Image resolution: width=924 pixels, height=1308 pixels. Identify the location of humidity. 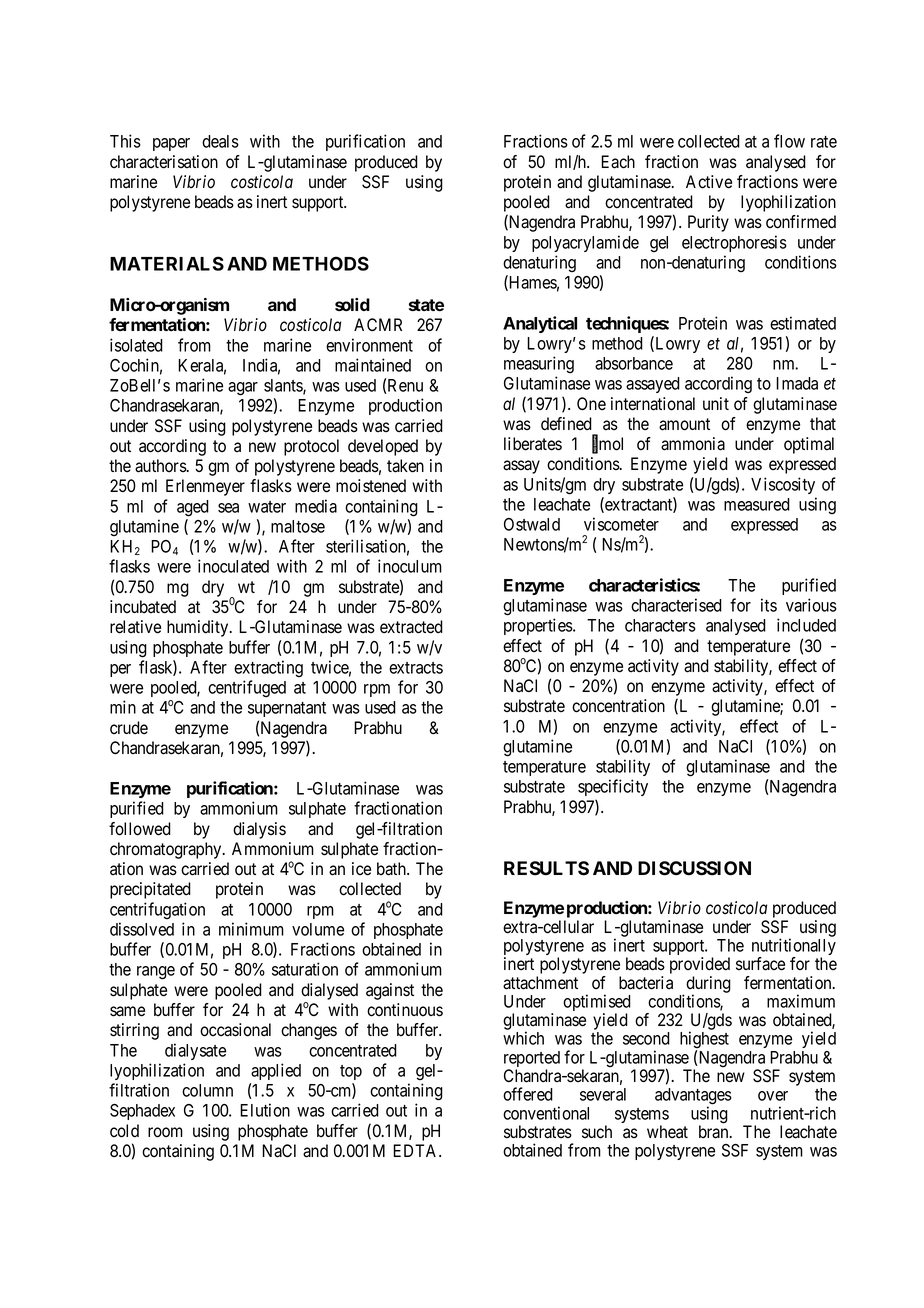
(199, 628).
